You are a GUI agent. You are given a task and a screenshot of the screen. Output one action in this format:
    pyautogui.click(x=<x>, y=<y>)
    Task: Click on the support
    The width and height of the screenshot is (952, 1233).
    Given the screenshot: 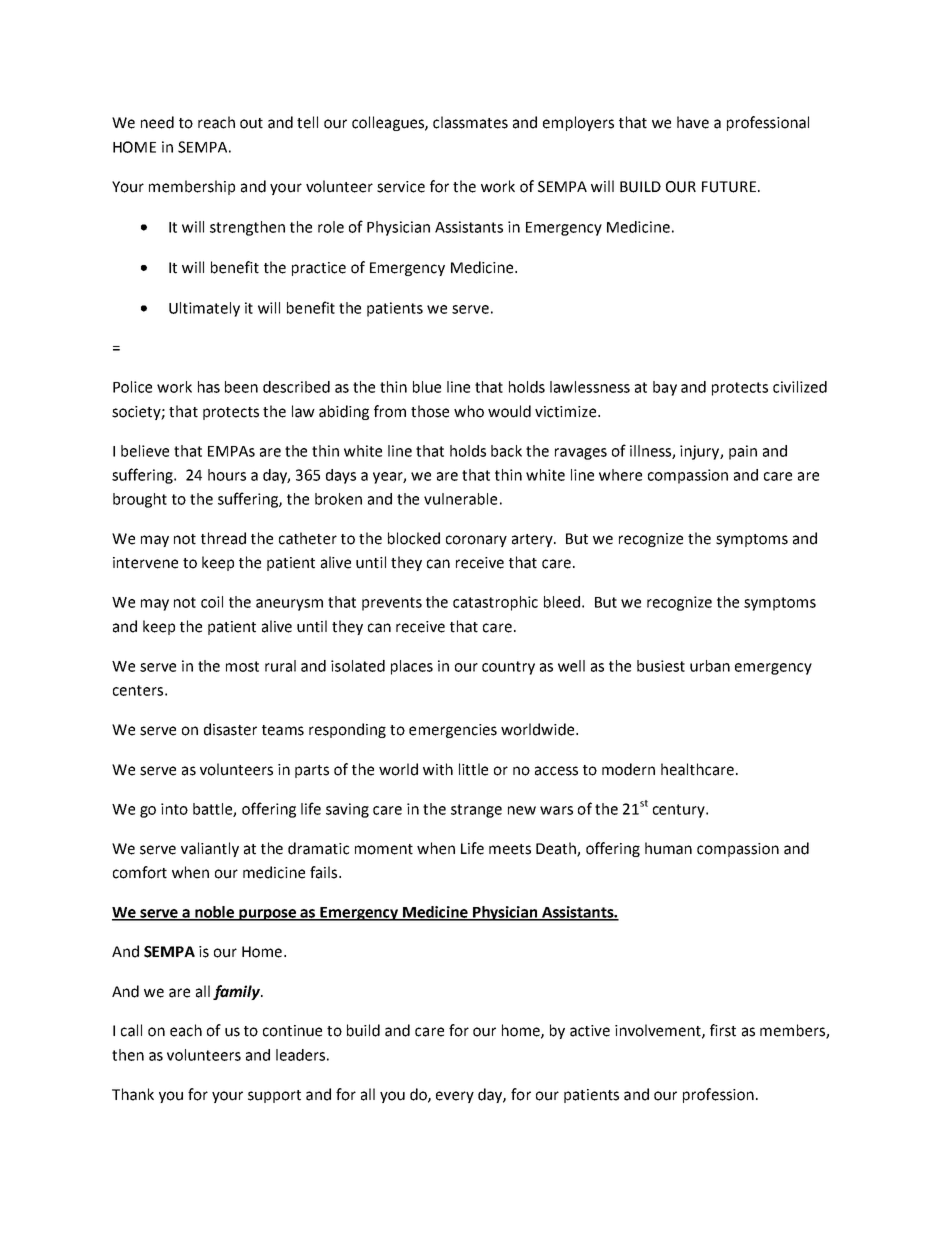 What is the action you would take?
    pyautogui.click(x=274, y=1096)
